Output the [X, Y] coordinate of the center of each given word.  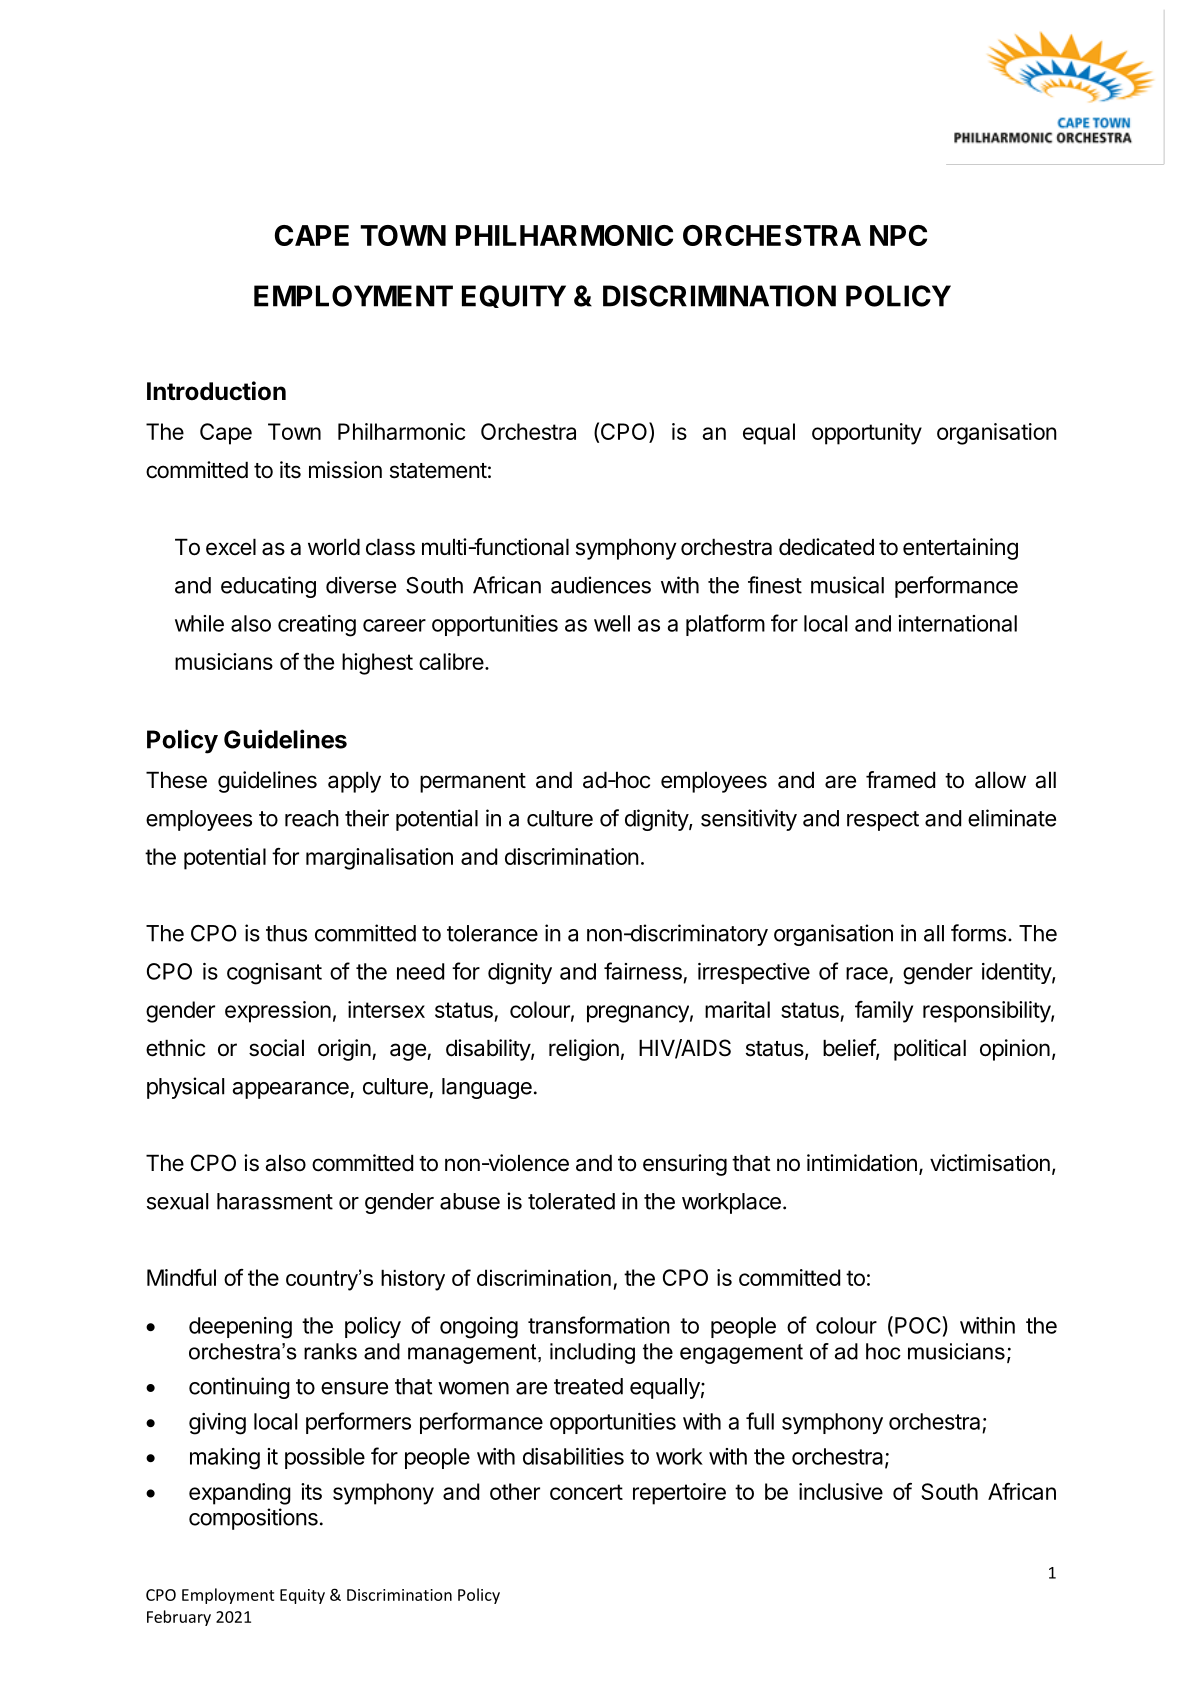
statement [438, 471]
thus [286, 933]
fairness [643, 971]
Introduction [216, 391]
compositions [253, 1519]
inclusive [841, 1491]
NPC [898, 235]
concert [586, 1492]
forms [978, 933]
